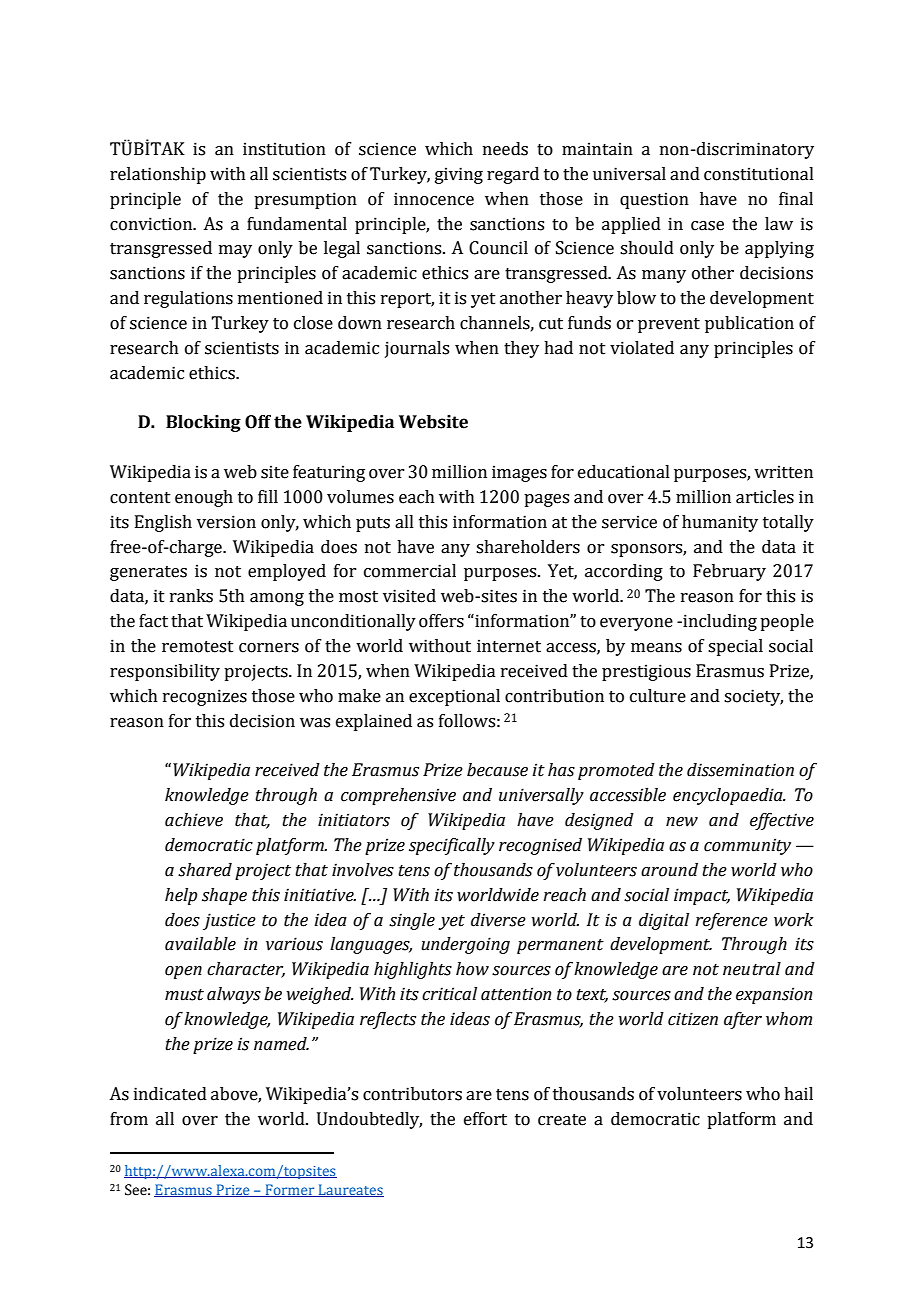  I want to click on reference, so click(731, 921).
